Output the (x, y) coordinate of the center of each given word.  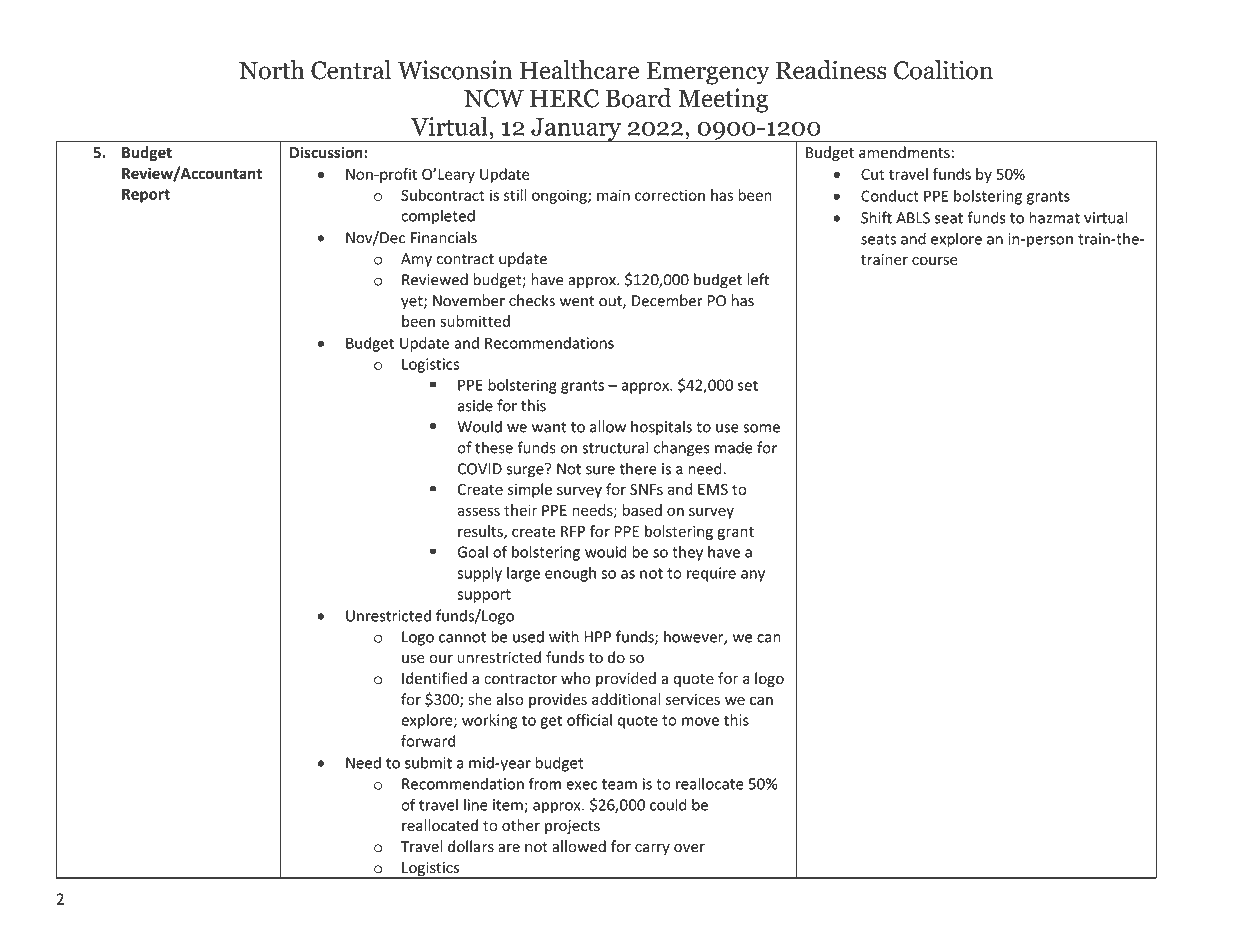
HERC (564, 98)
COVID (480, 469)
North (272, 70)
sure (600, 470)
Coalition (943, 70)
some (761, 428)
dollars (471, 846)
